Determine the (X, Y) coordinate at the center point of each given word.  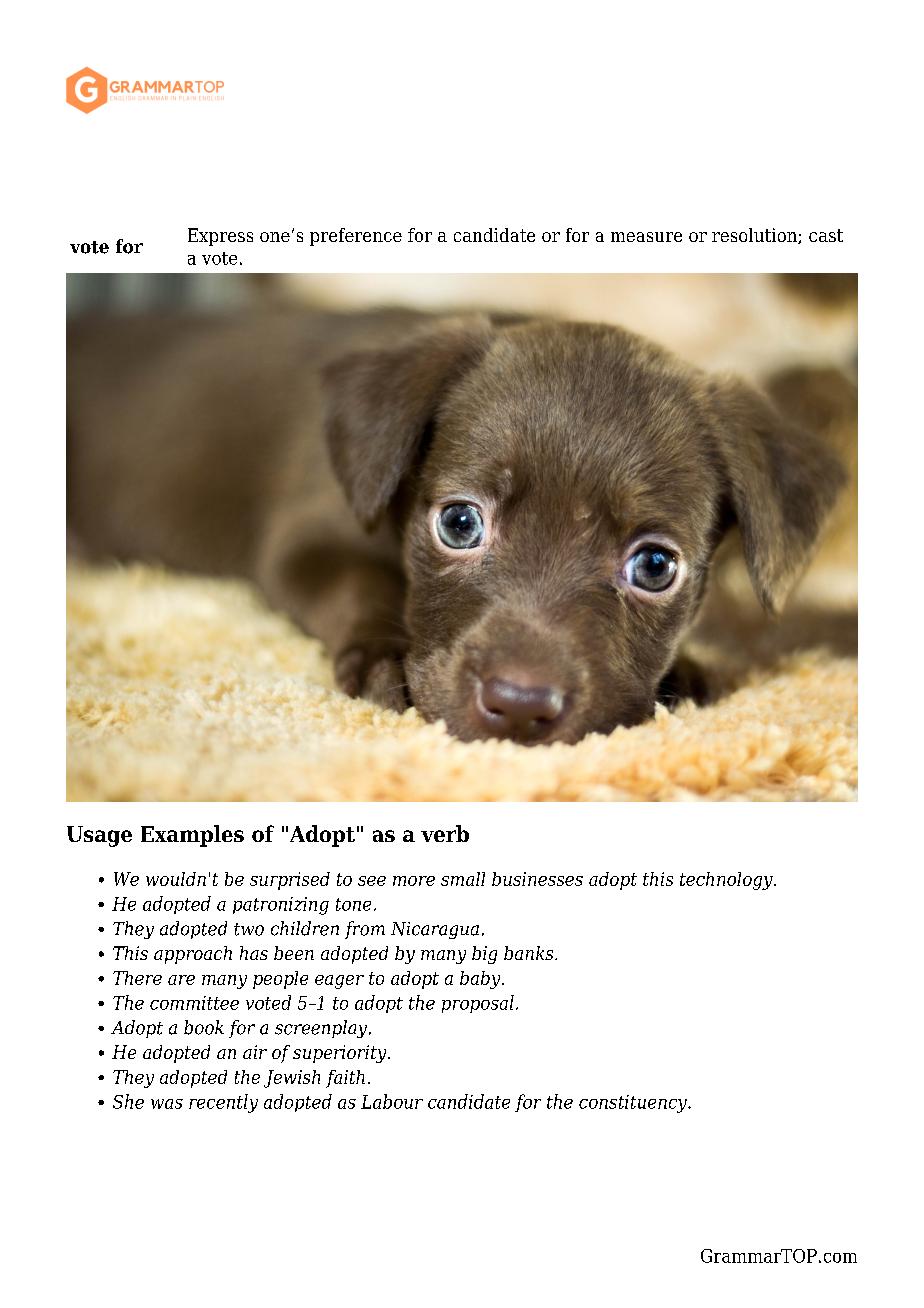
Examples (192, 836)
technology (727, 881)
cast (826, 235)
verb (445, 833)
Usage (99, 836)
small (463, 879)
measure (646, 237)
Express (220, 237)
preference (356, 237)
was (167, 1104)
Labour (392, 1101)
